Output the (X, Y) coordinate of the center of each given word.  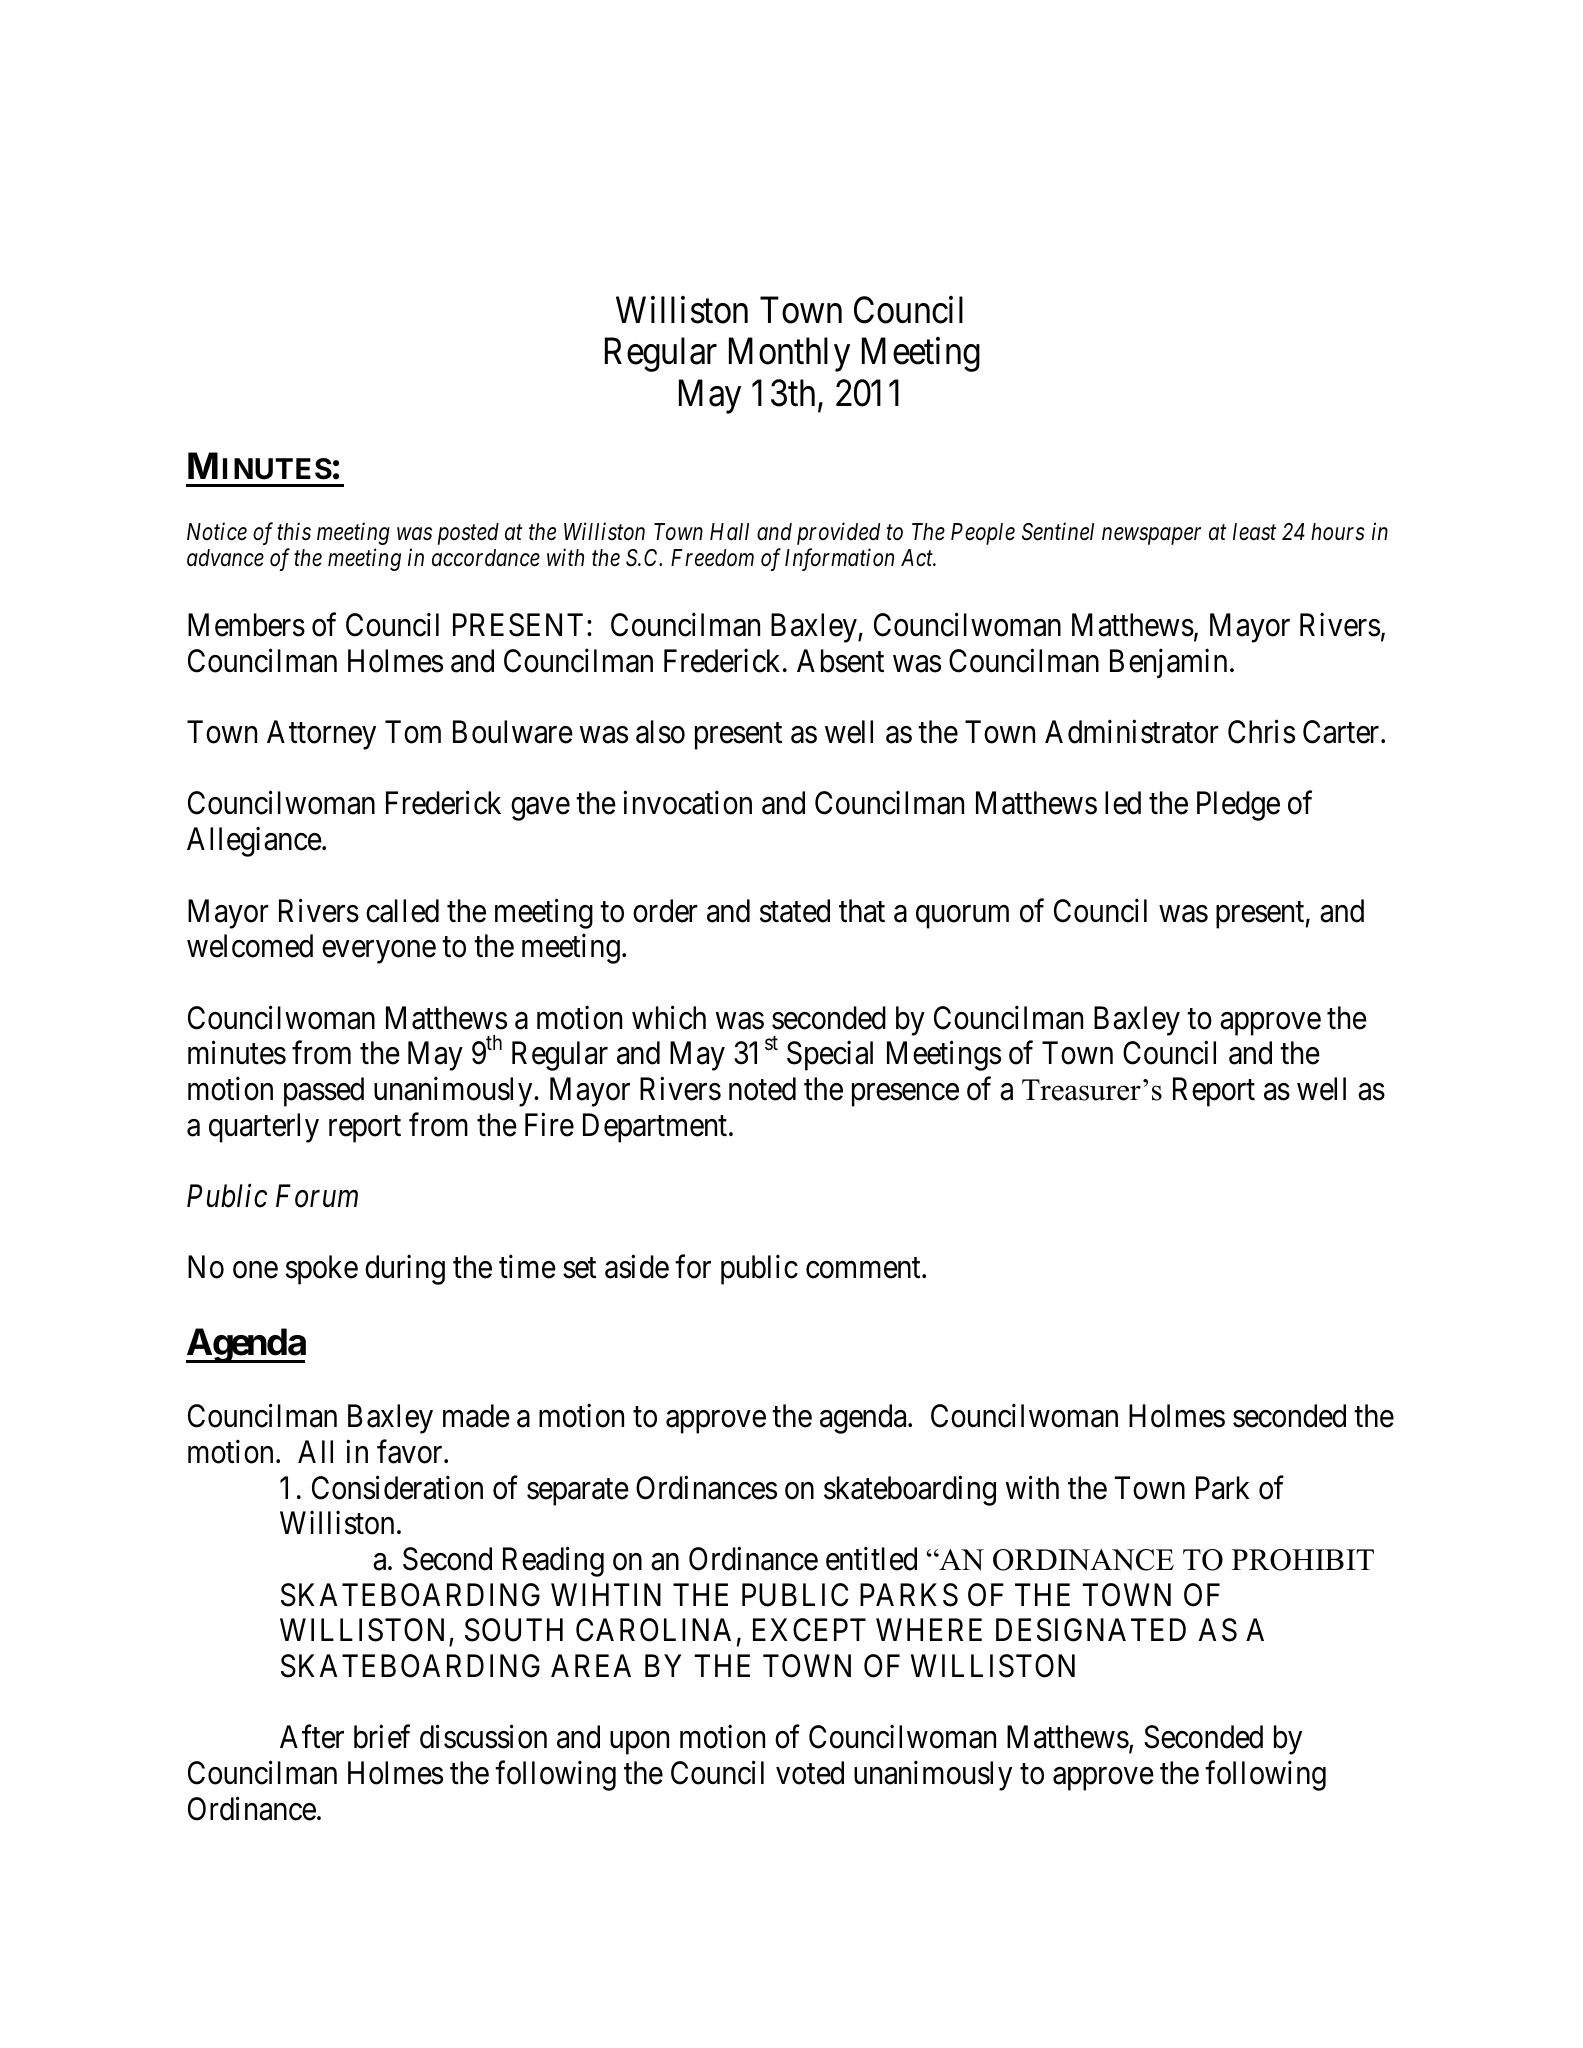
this (294, 531)
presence (905, 1095)
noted (762, 1089)
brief (382, 1737)
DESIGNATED (1091, 1630)
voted (810, 1773)
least (1254, 532)
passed (324, 1092)
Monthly (789, 355)
